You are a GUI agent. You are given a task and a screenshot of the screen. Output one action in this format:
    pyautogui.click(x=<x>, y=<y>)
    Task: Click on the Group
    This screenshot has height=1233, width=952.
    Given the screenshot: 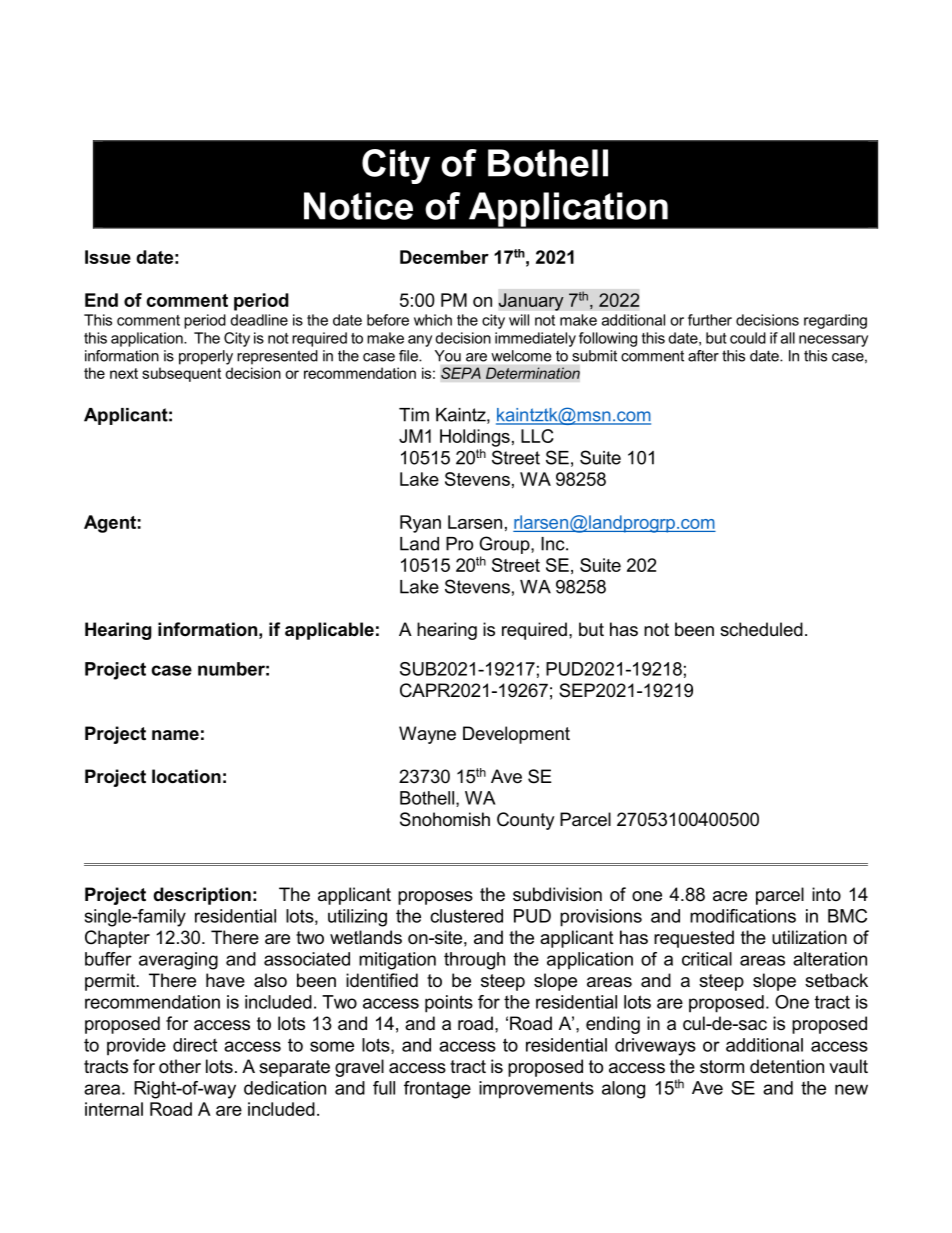 What is the action you would take?
    pyautogui.click(x=505, y=545)
